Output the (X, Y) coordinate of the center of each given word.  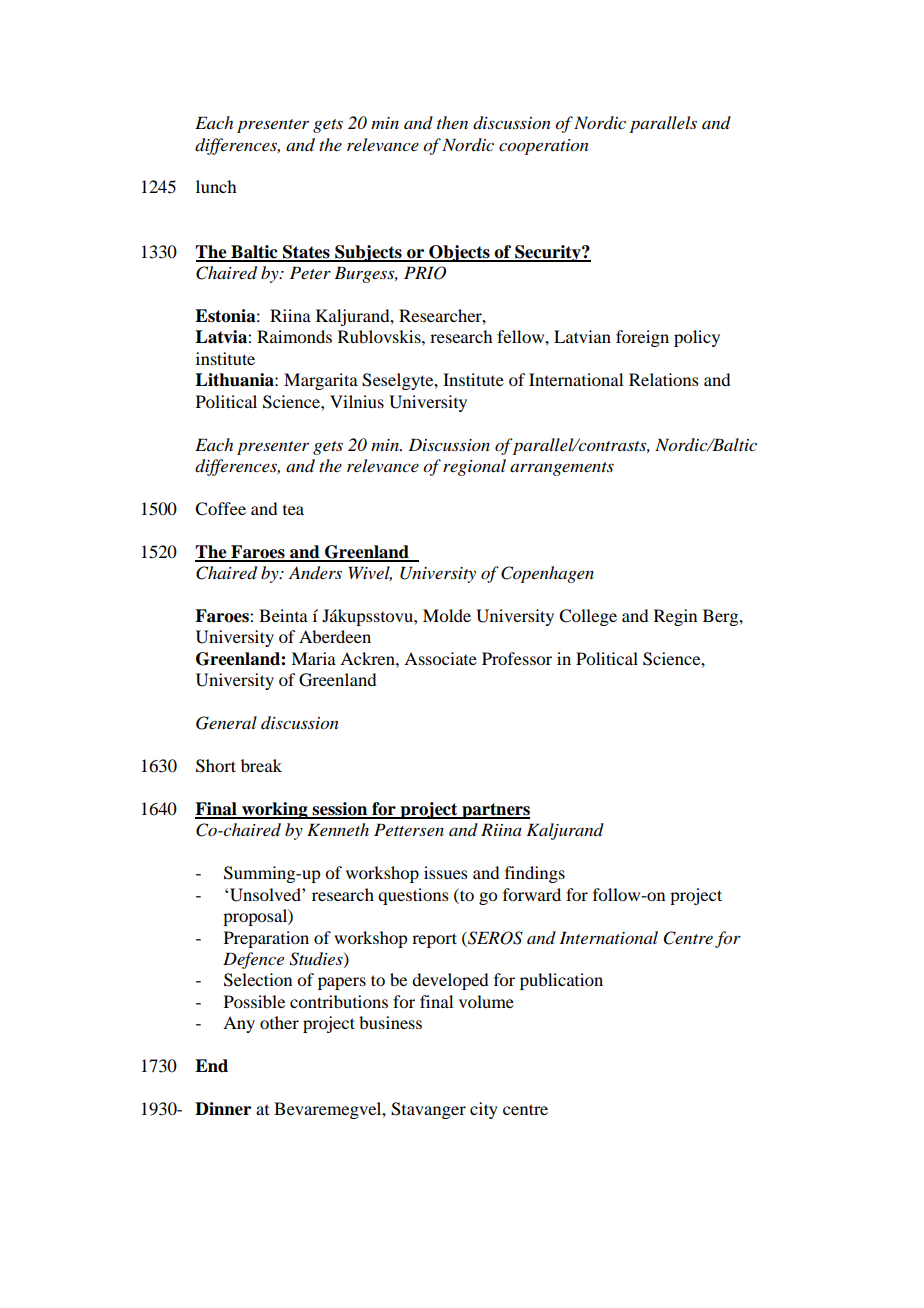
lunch (216, 186)
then (452, 122)
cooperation (544, 147)
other (279, 1022)
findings (535, 874)
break (261, 765)
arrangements (562, 469)
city (484, 1110)
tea (293, 510)
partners (495, 811)
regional (474, 467)
